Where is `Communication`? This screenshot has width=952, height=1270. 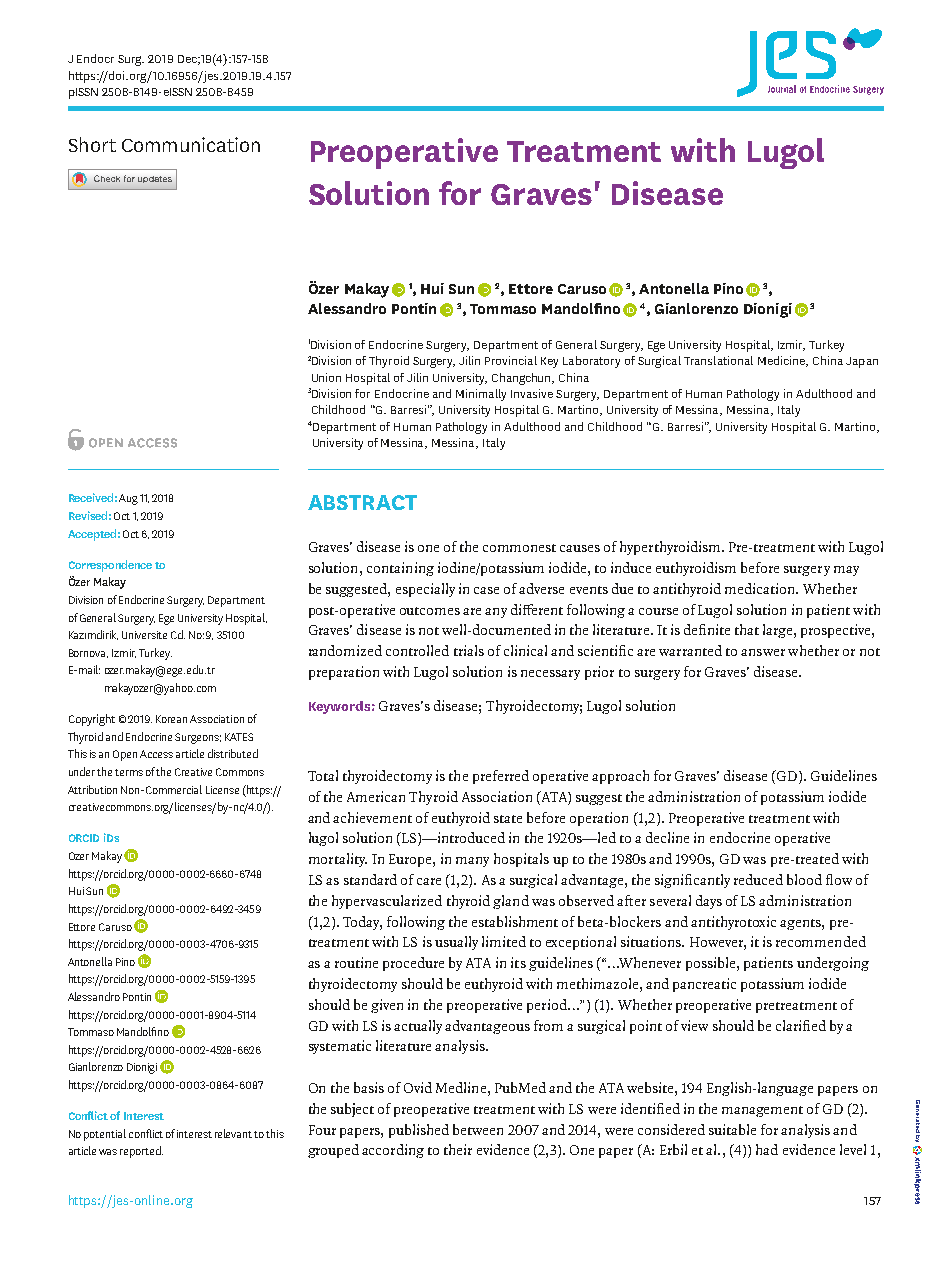 Communication is located at coordinates (191, 144).
